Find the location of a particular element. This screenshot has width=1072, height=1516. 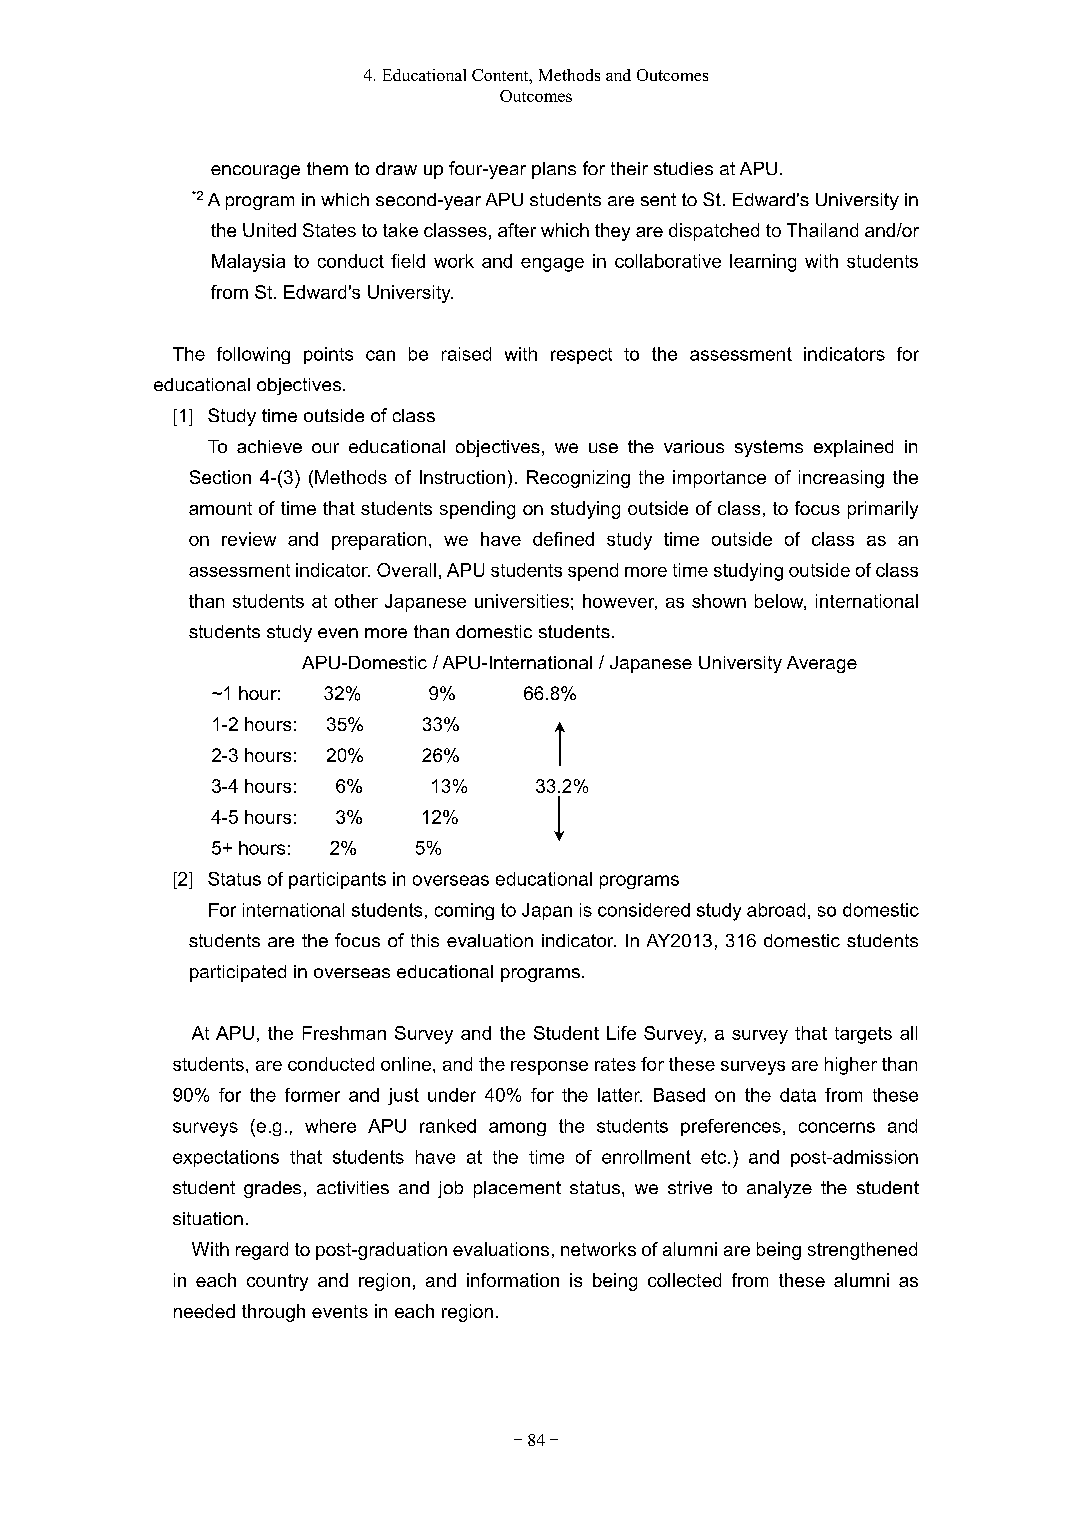

Thailand is located at coordinates (822, 230).
